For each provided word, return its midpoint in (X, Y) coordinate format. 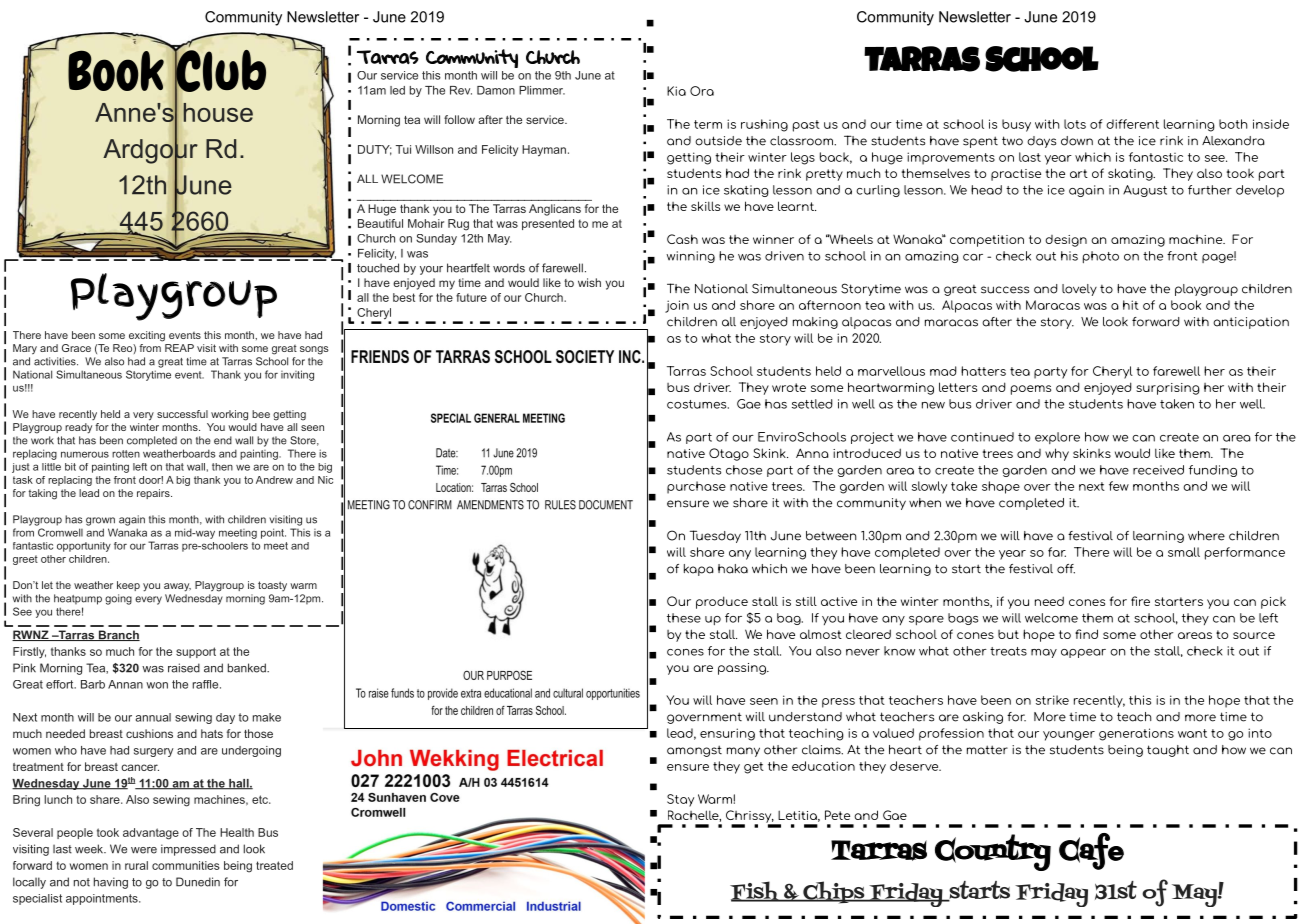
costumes (698, 404)
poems (1031, 390)
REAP (179, 348)
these (684, 618)
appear (1083, 653)
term (708, 124)
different (1132, 124)
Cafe (1091, 851)
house (218, 112)
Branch (118, 635)
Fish (756, 891)
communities (186, 865)
